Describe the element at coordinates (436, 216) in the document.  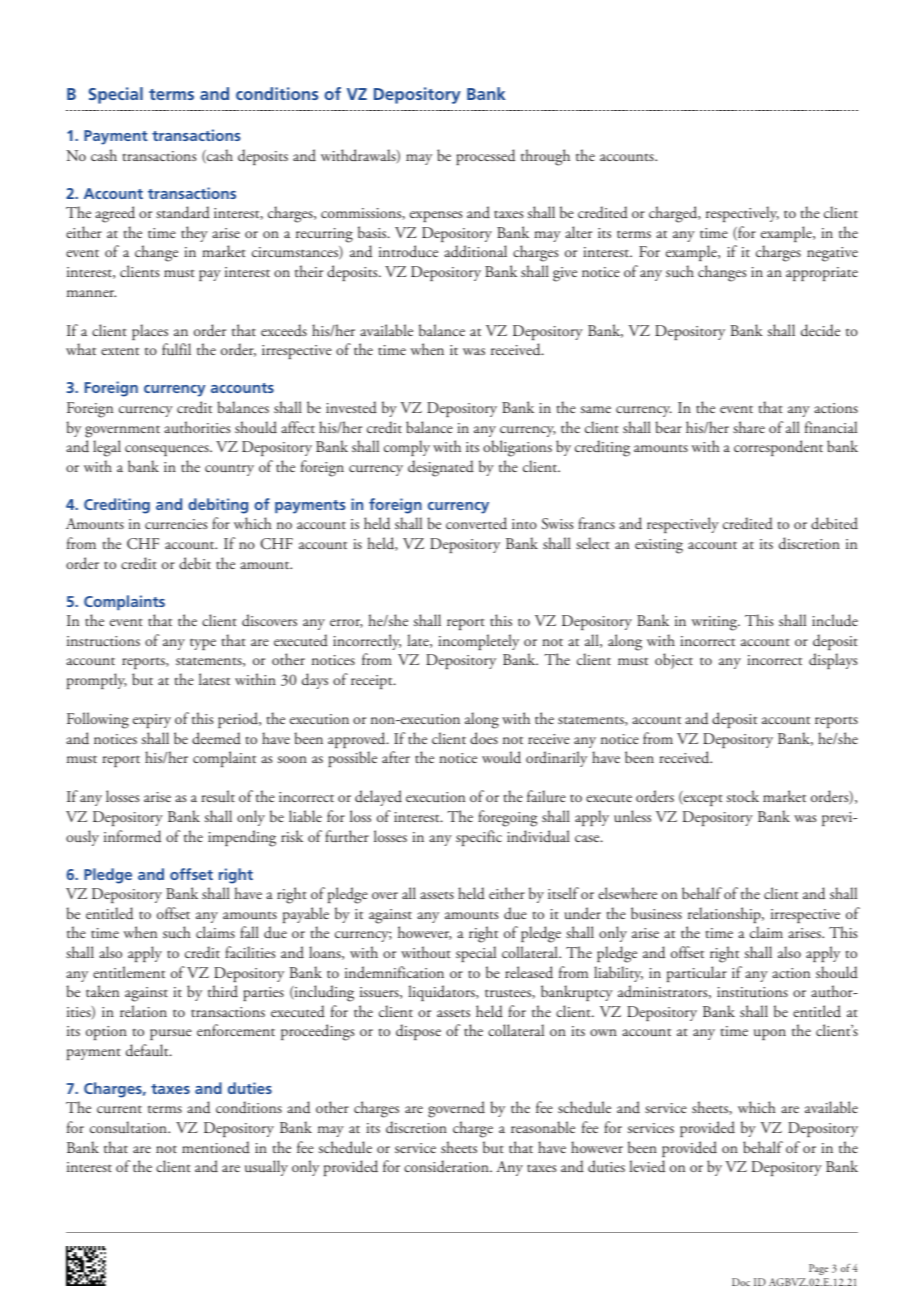
I see `expenses` at that location.
